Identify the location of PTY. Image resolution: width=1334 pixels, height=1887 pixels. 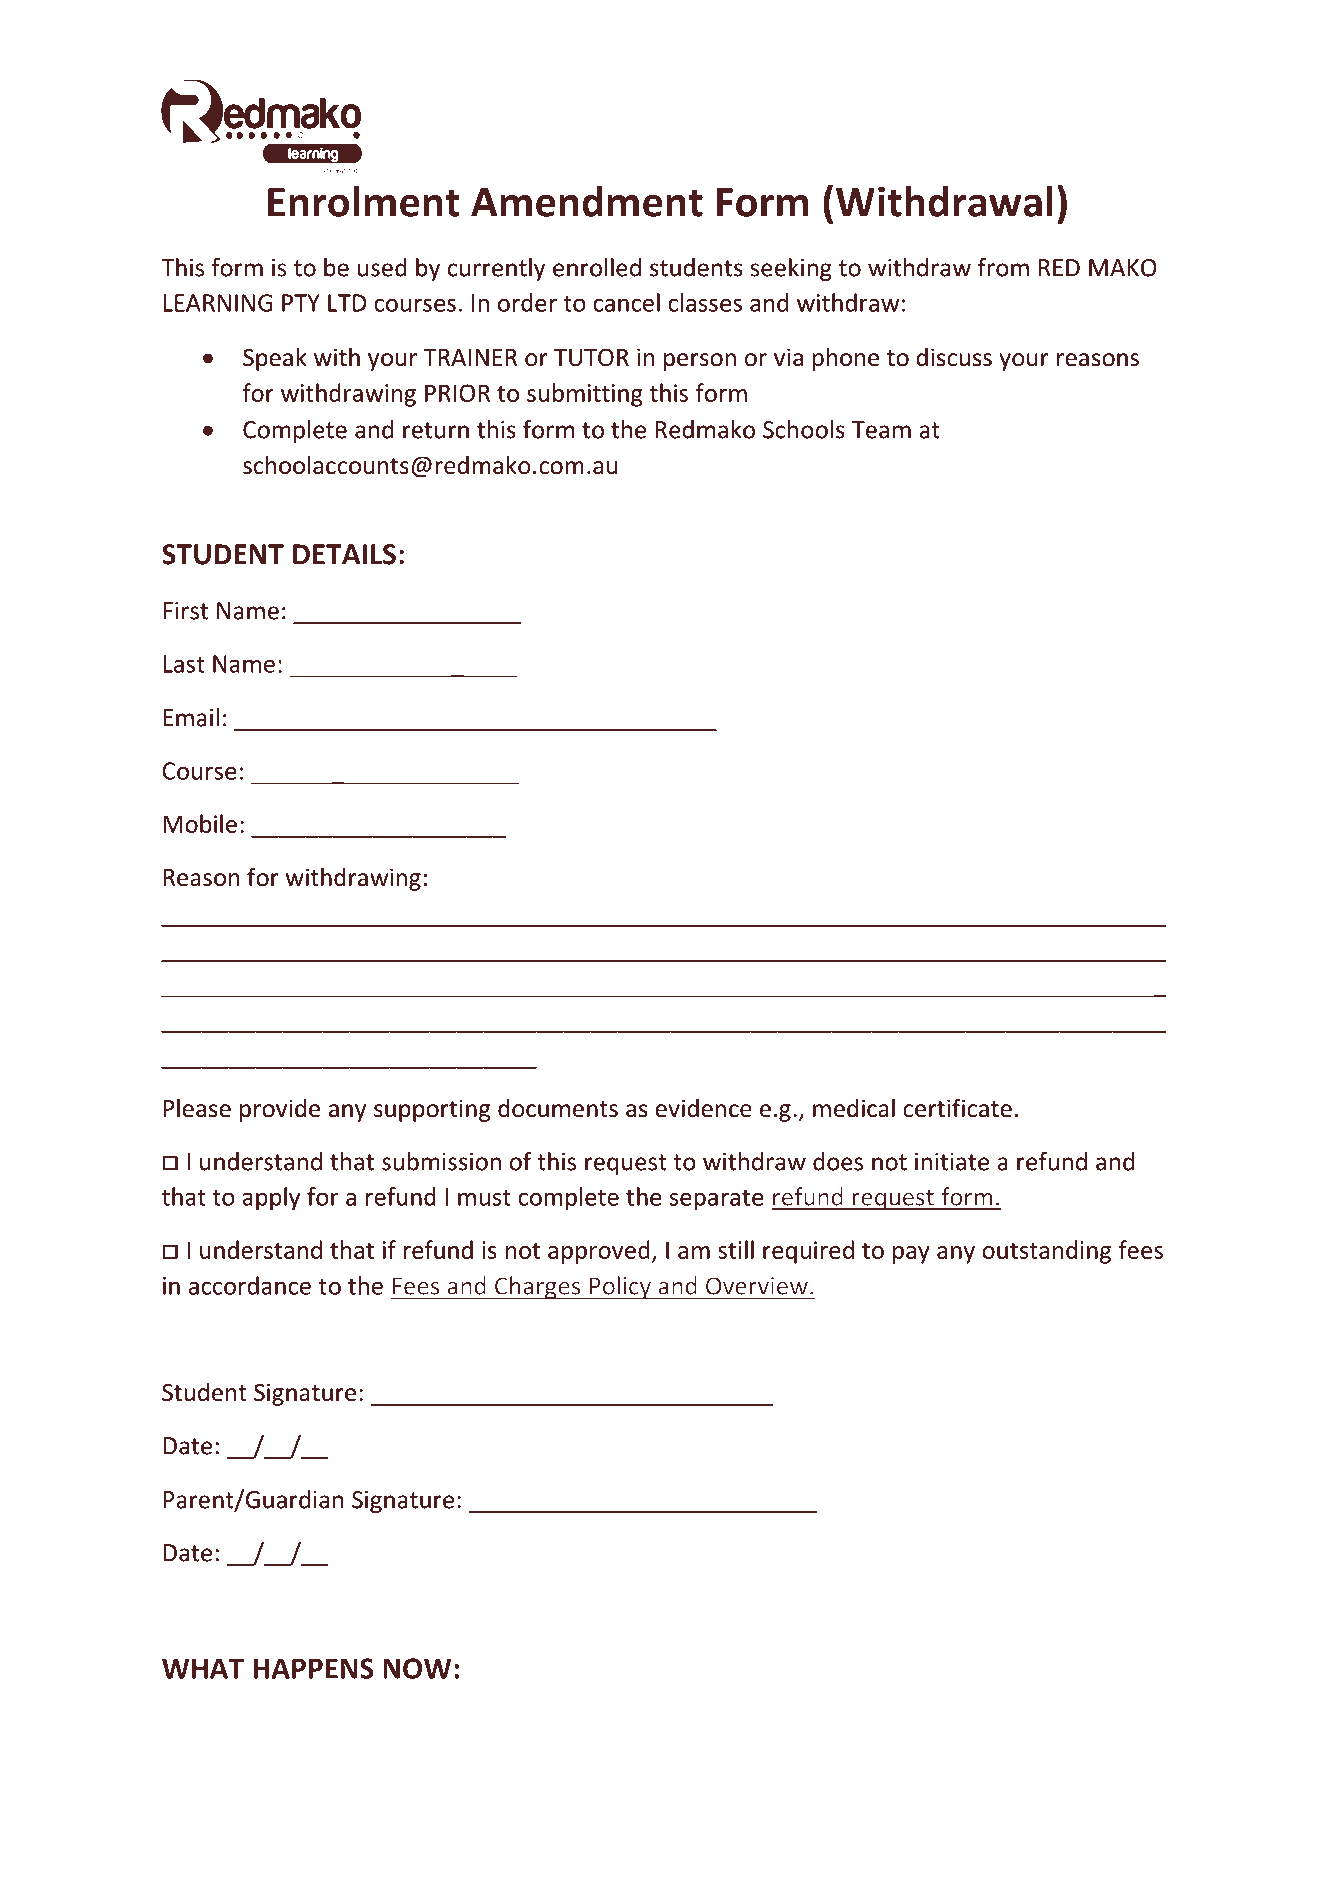
(301, 303).
